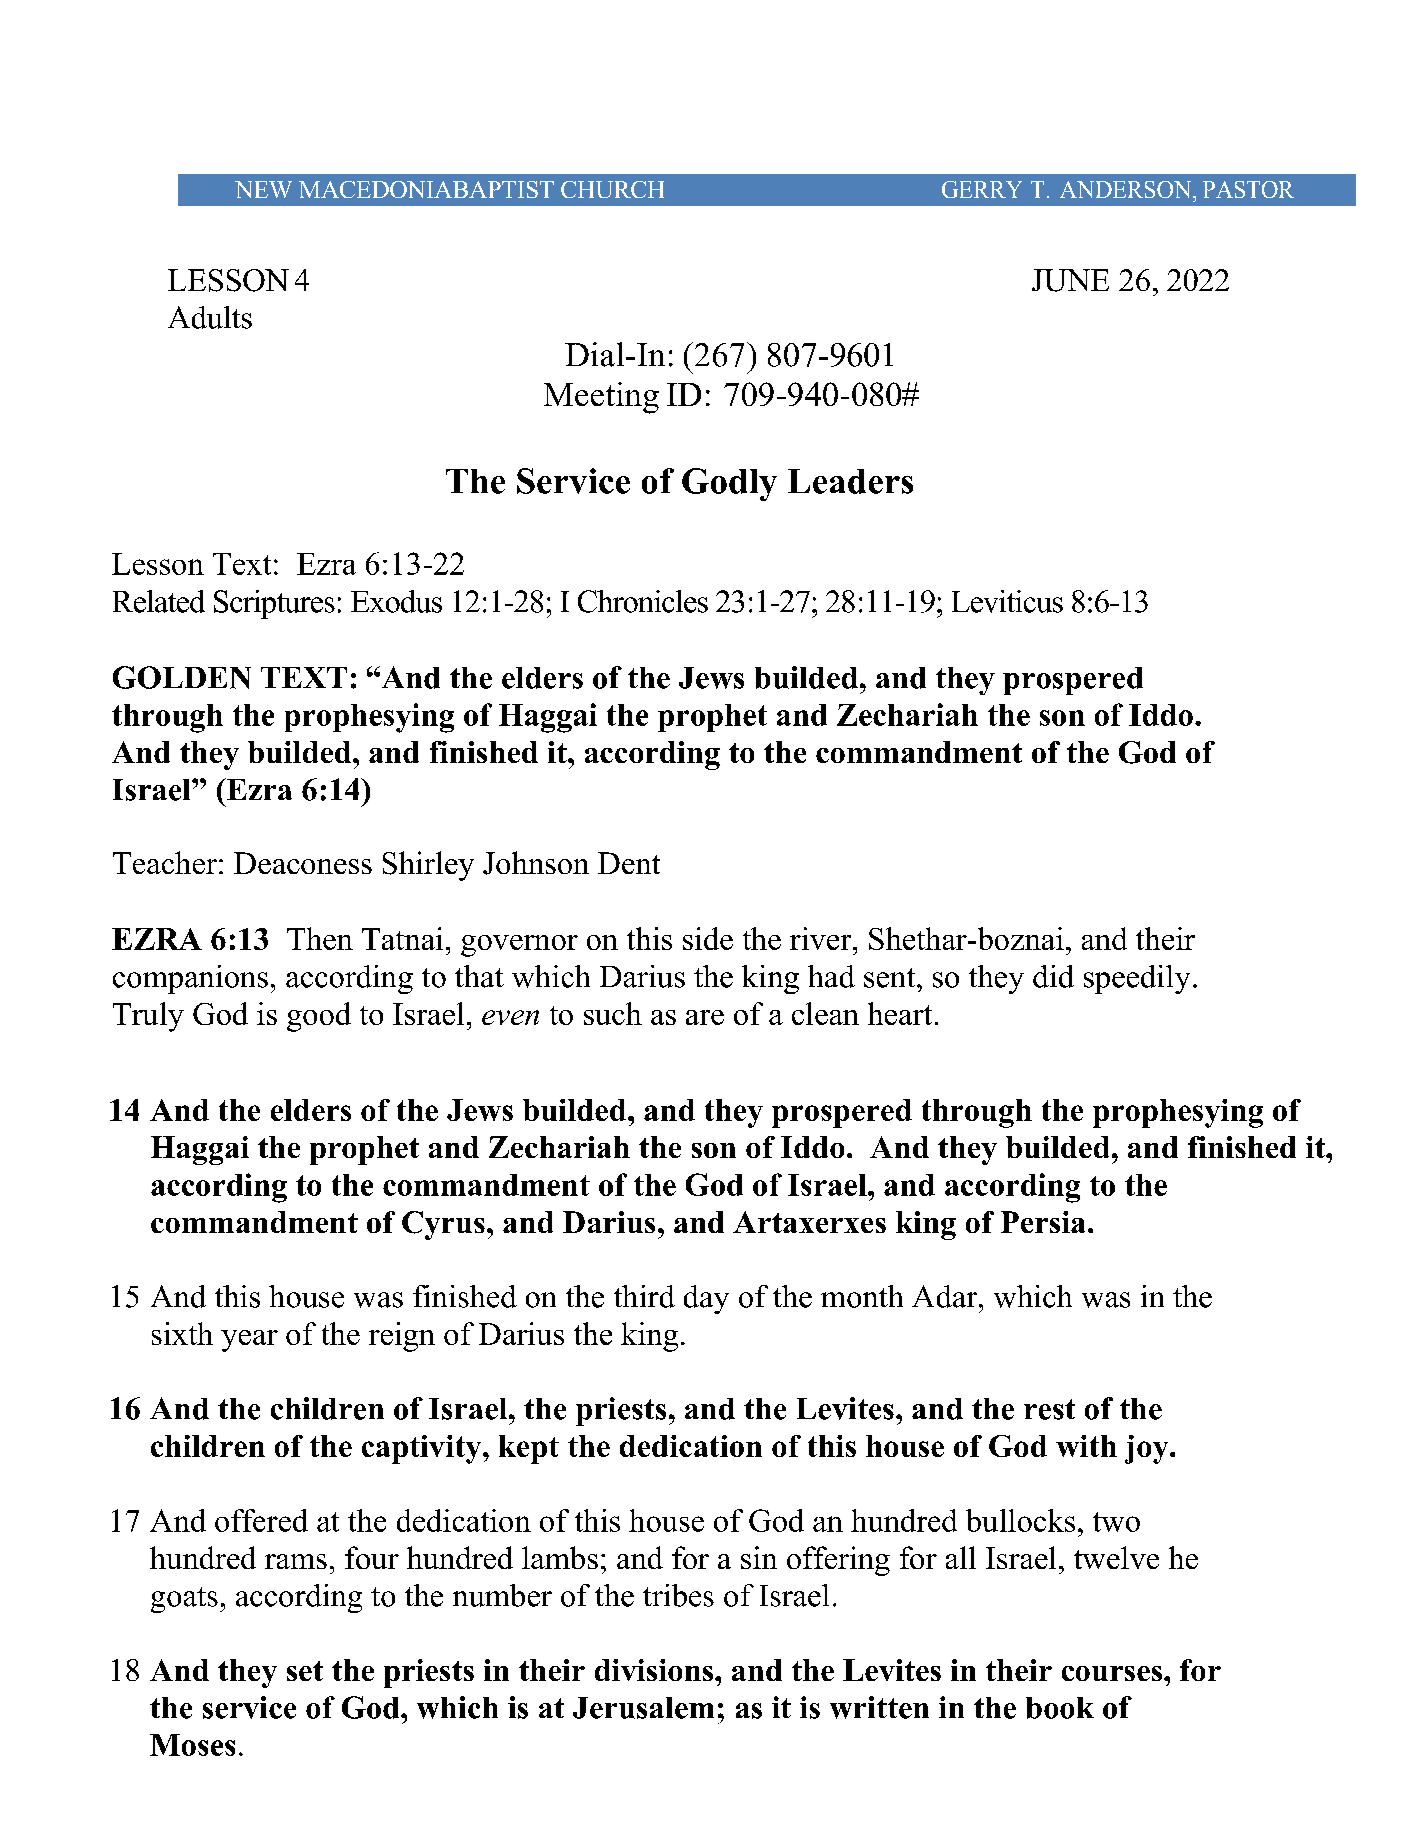 The image size is (1421, 1839). What do you see at coordinates (263, 189) in the document?
I see `NEW` at bounding box center [263, 189].
